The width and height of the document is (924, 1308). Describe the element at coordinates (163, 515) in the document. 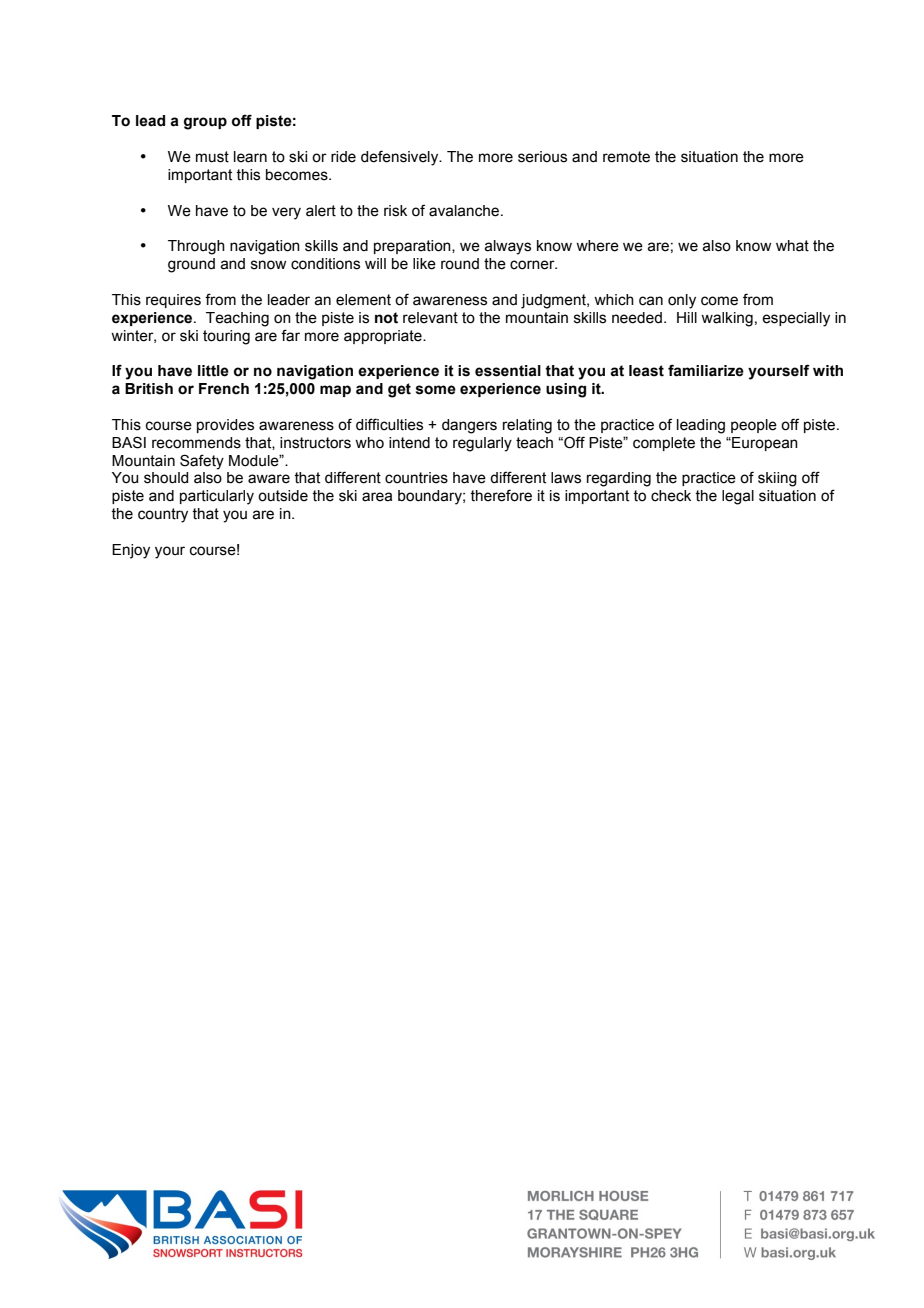

I see `country` at that location.
